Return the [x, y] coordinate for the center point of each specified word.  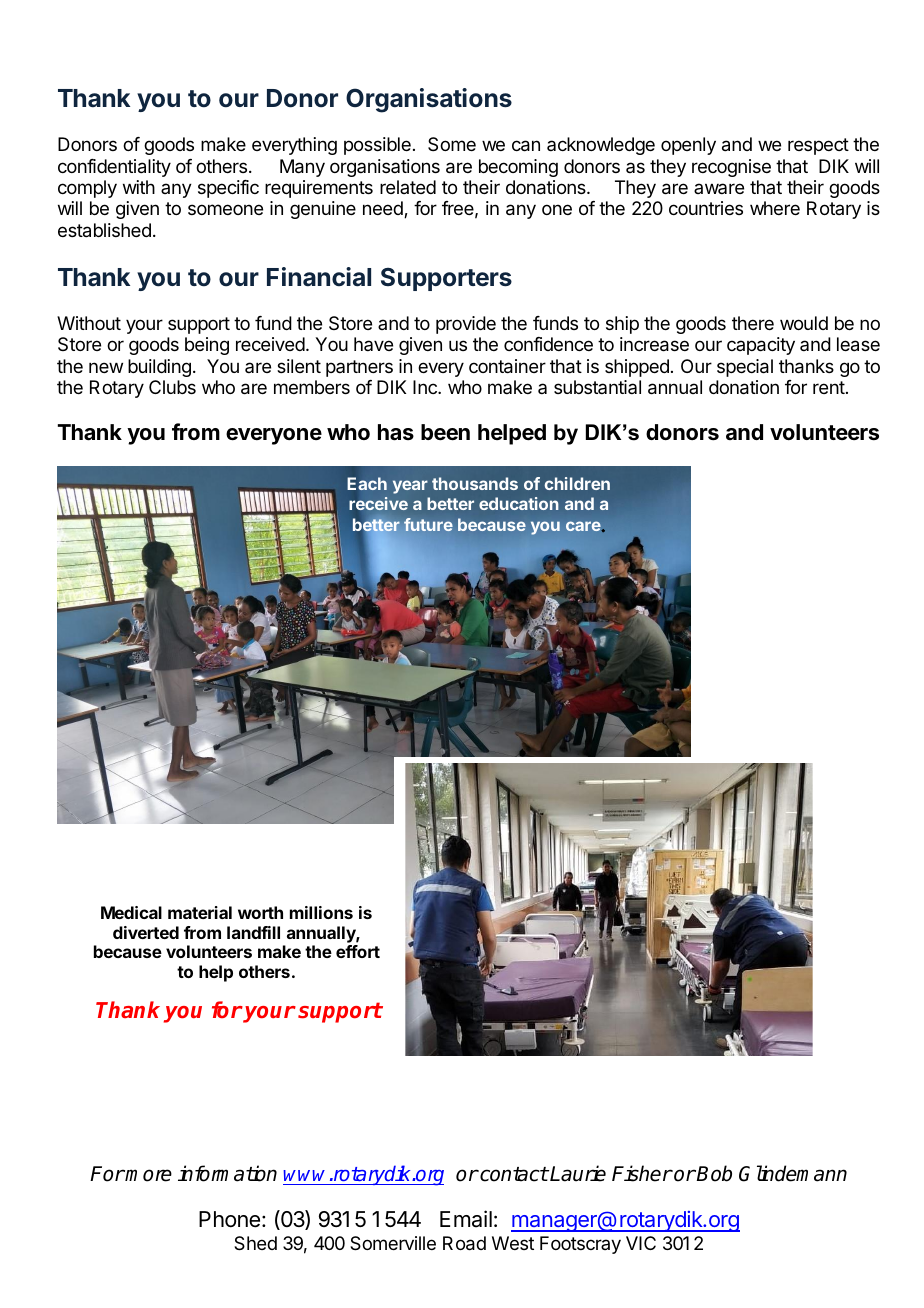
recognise [731, 168]
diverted [146, 932]
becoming [518, 168]
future [428, 524]
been [445, 432]
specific [228, 189]
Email [466, 1219]
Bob [714, 1173]
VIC [641, 1243]
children [577, 483]
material [200, 912]
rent [829, 387]
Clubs [172, 387]
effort [358, 951]
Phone [229, 1219]
